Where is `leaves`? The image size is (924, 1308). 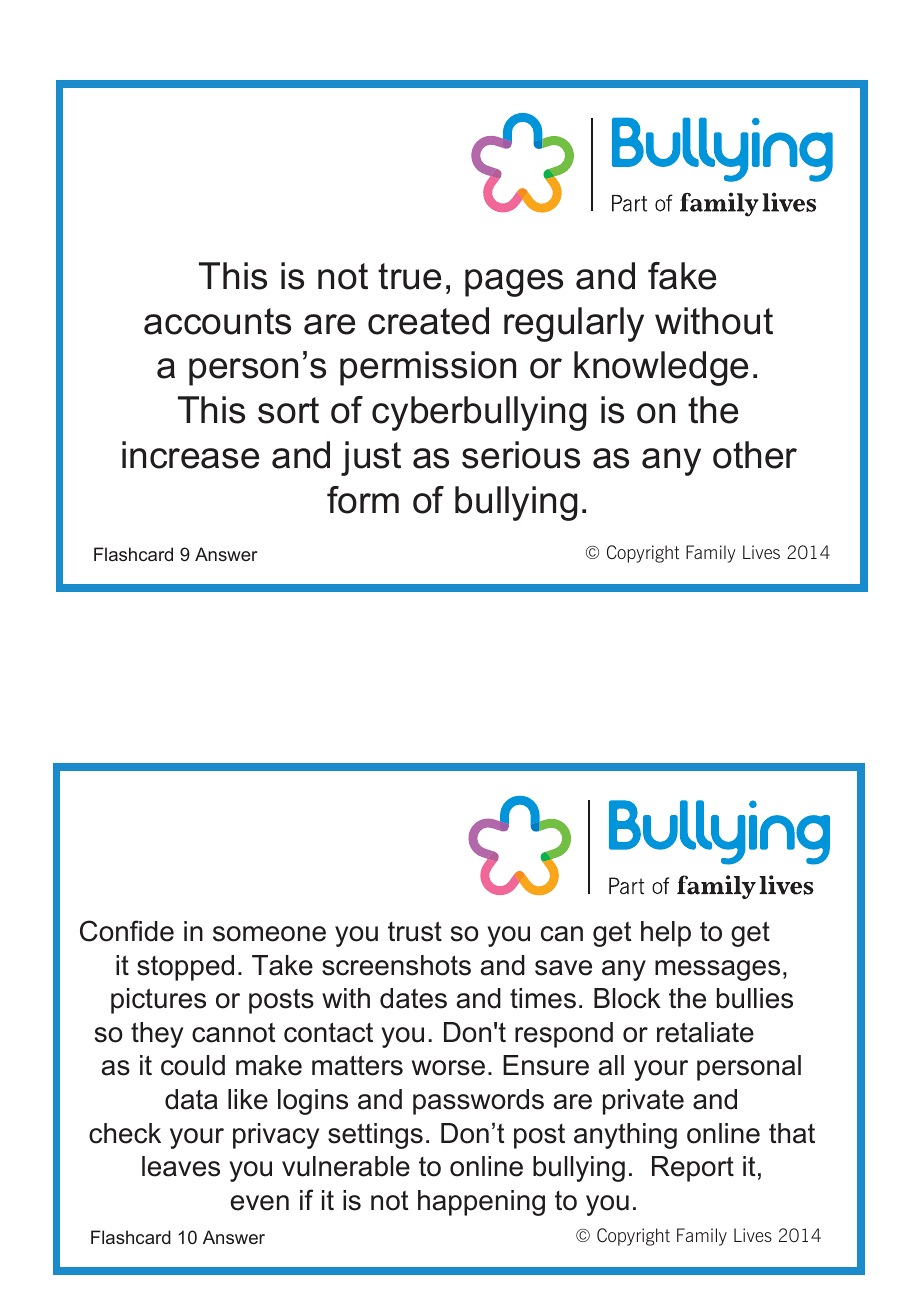 leaves is located at coordinates (181, 1166).
